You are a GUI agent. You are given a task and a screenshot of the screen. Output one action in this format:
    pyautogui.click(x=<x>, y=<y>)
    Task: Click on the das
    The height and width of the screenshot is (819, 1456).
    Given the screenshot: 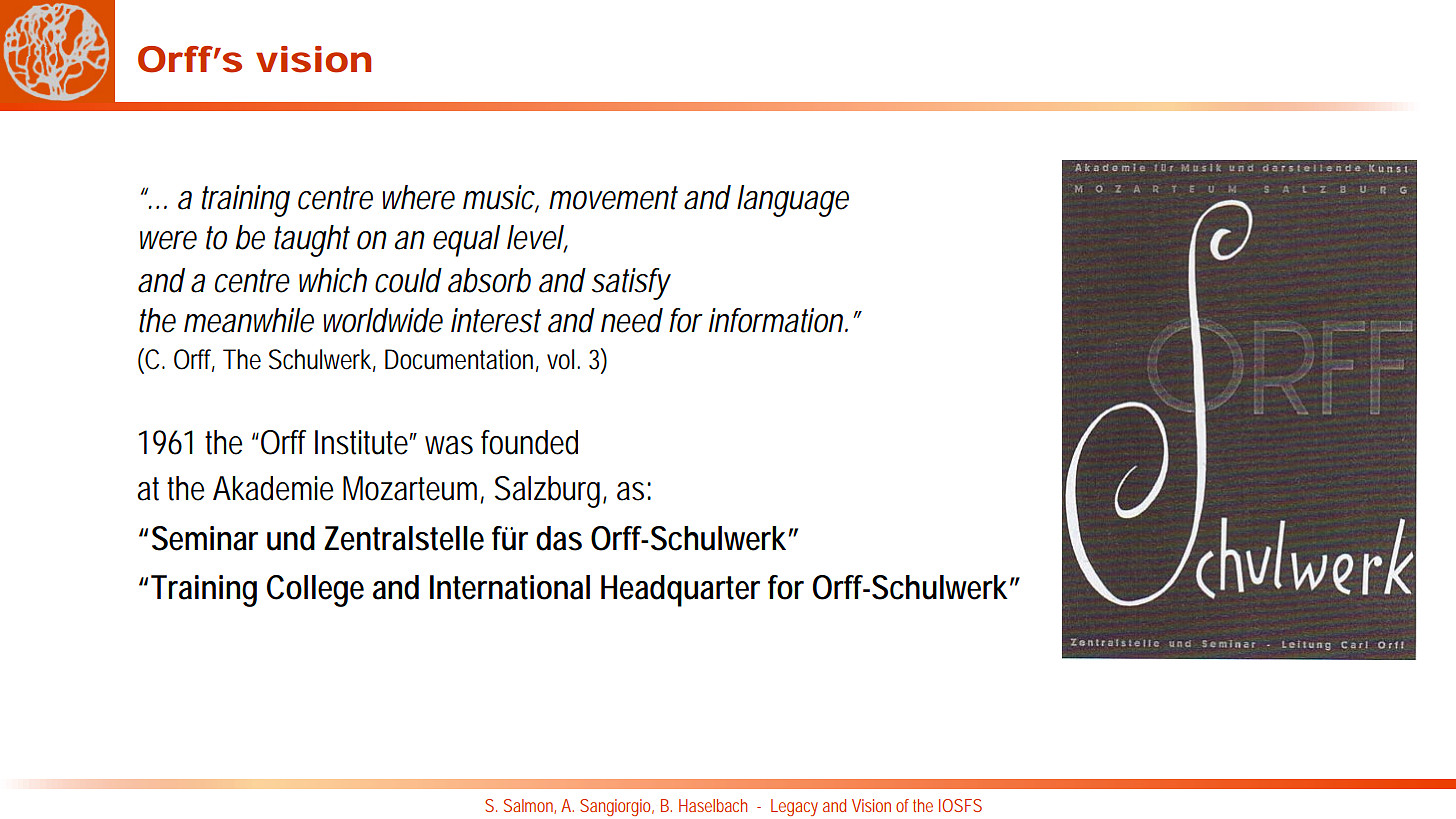 What is the action you would take?
    pyautogui.click(x=559, y=538)
